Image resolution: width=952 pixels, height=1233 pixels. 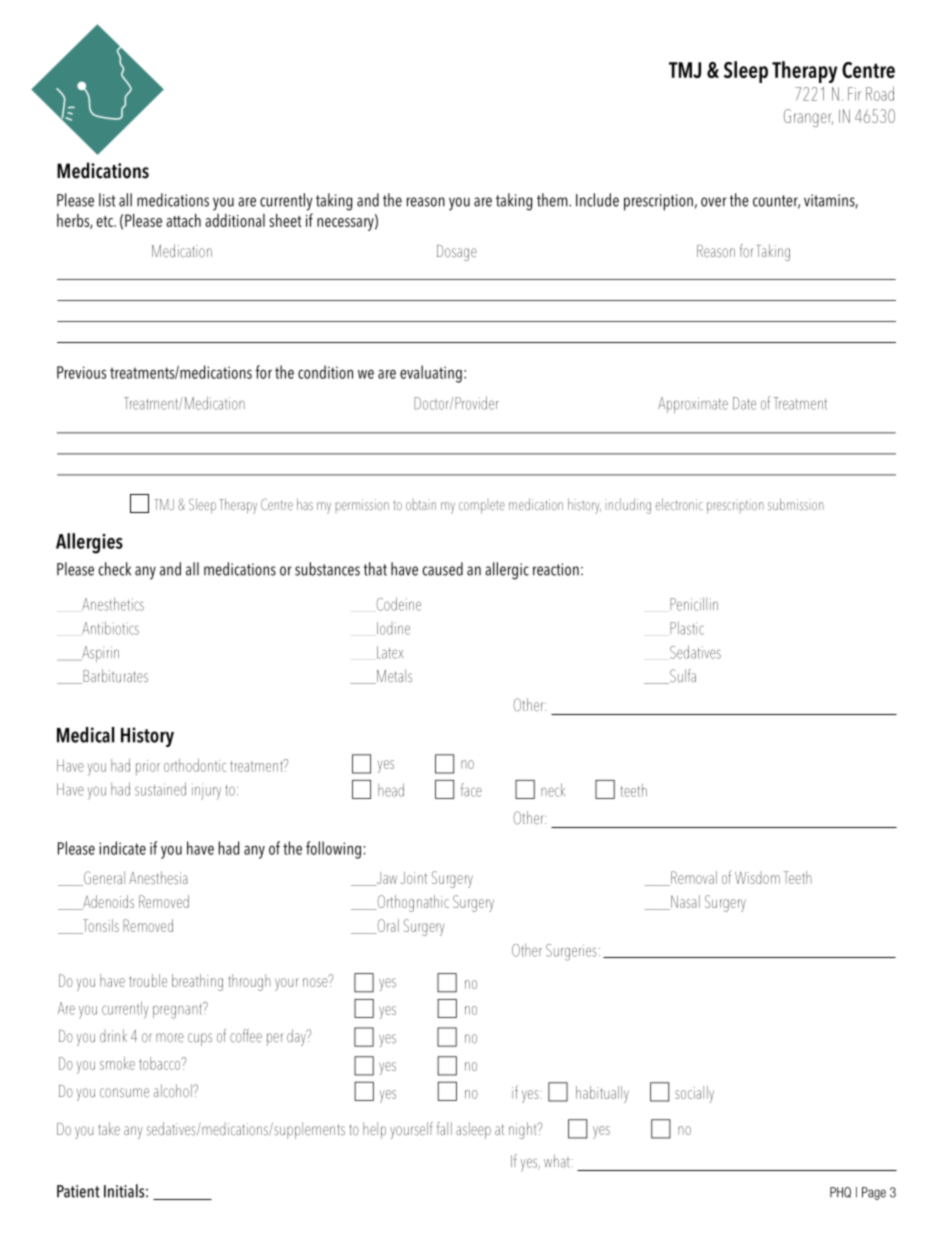 What do you see at coordinates (160, 789) in the document?
I see `sustained` at bounding box center [160, 789].
